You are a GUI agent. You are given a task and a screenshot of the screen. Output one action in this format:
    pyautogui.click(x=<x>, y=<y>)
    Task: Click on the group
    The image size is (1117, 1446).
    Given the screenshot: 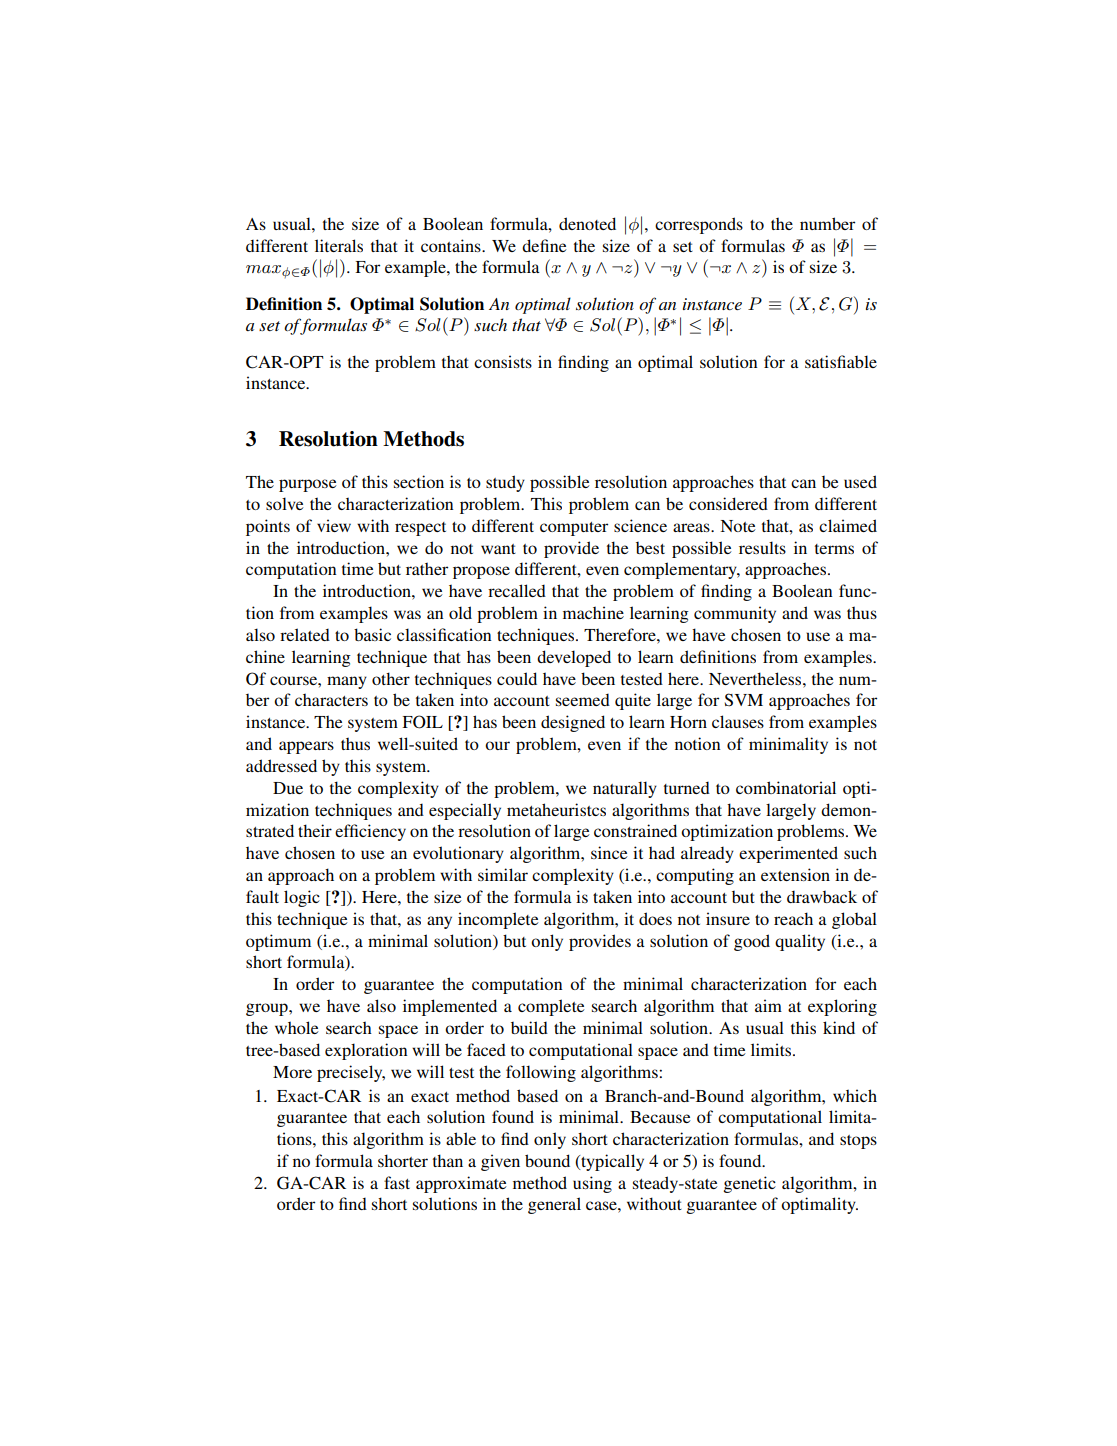 What is the action you would take?
    pyautogui.click(x=268, y=1009)
